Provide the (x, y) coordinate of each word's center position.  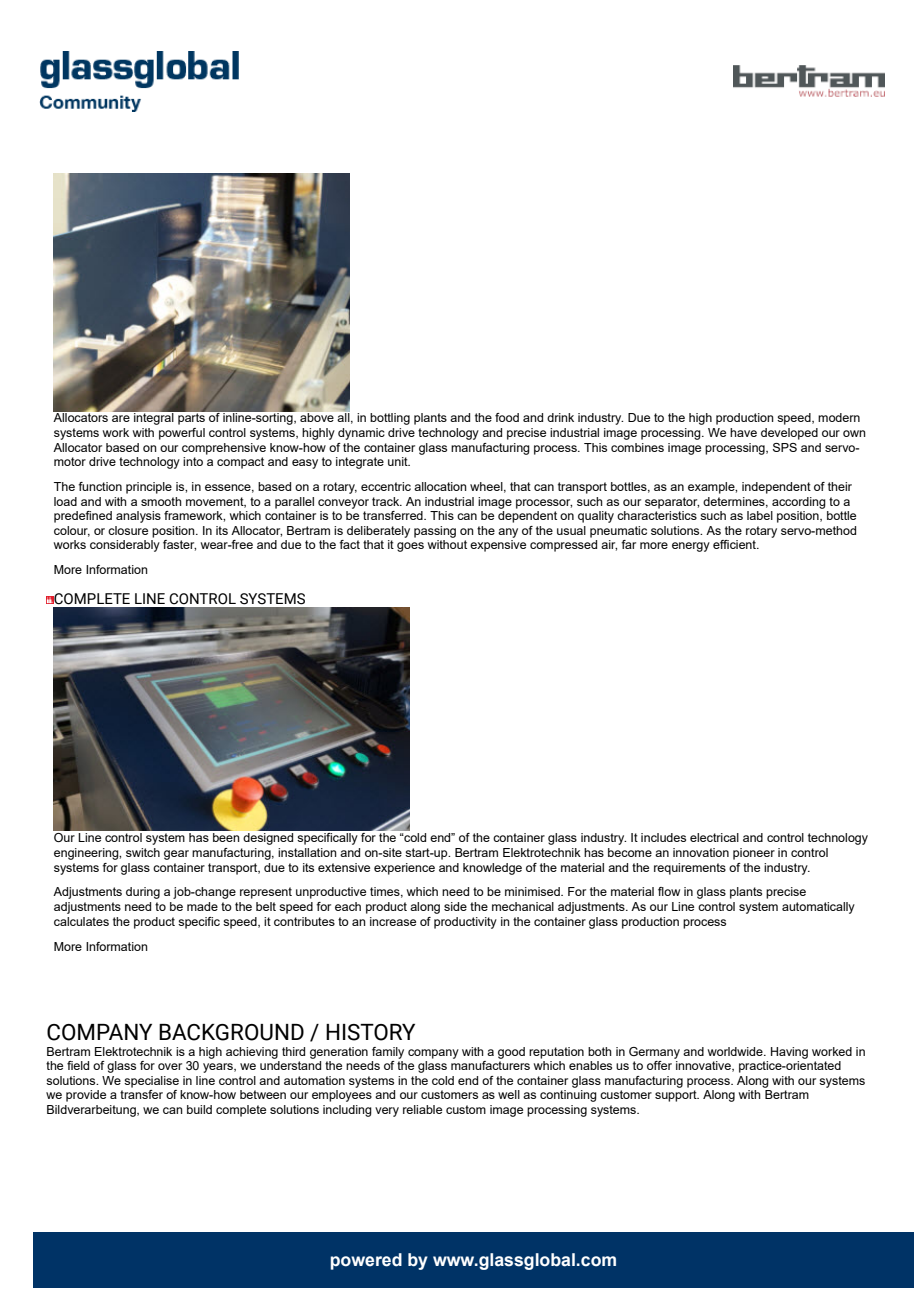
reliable (422, 1109)
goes (410, 547)
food (507, 417)
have (743, 432)
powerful (182, 434)
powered (366, 1261)
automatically (818, 908)
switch (143, 852)
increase (393, 921)
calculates (81, 921)
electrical (714, 837)
